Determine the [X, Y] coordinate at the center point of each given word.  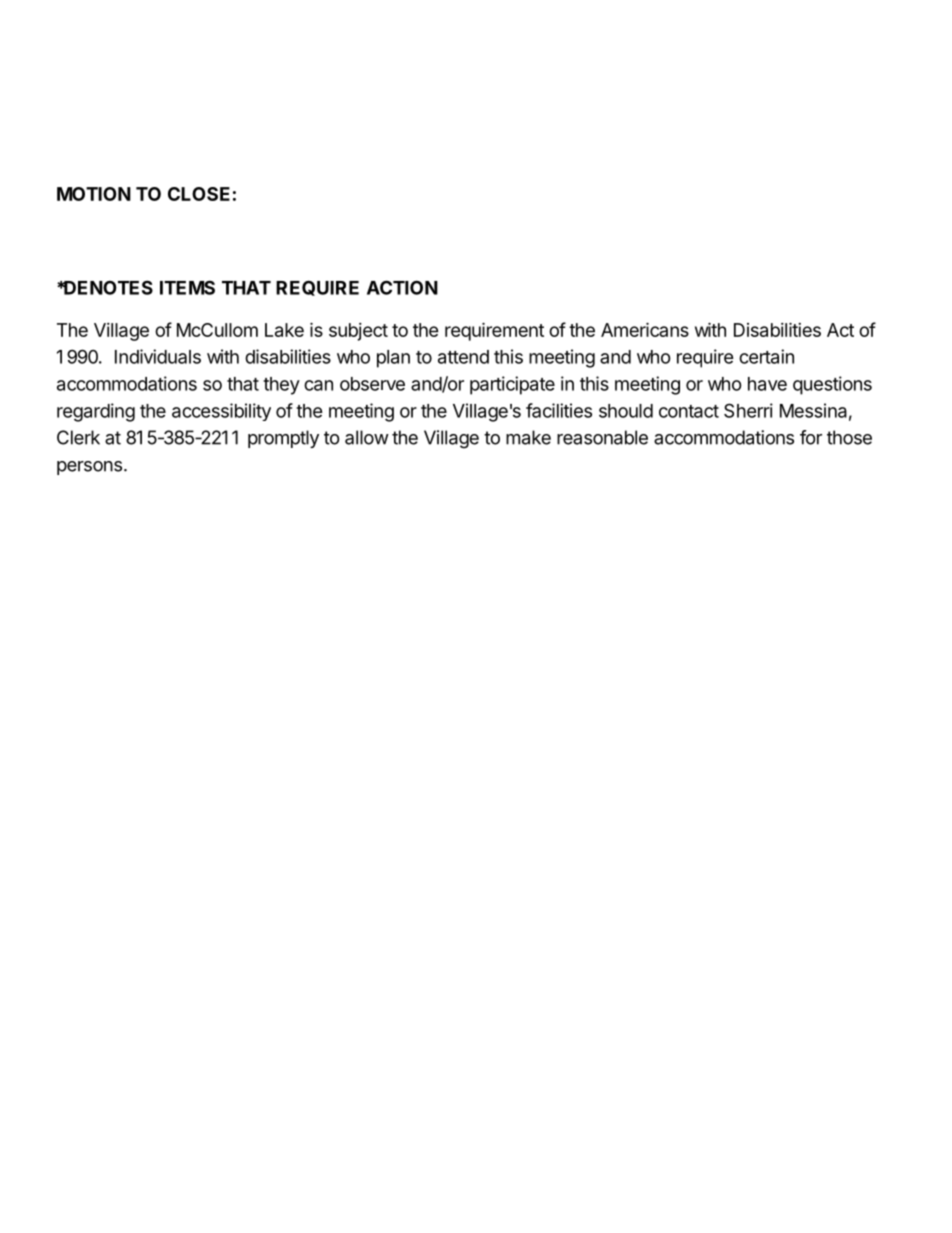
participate [512, 385]
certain [766, 356]
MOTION [94, 194]
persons [89, 468]
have [767, 384]
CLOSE [199, 194]
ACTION [402, 287]
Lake [284, 330]
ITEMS [187, 287]
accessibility [221, 412]
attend [463, 357]
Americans [645, 329]
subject [358, 332]
